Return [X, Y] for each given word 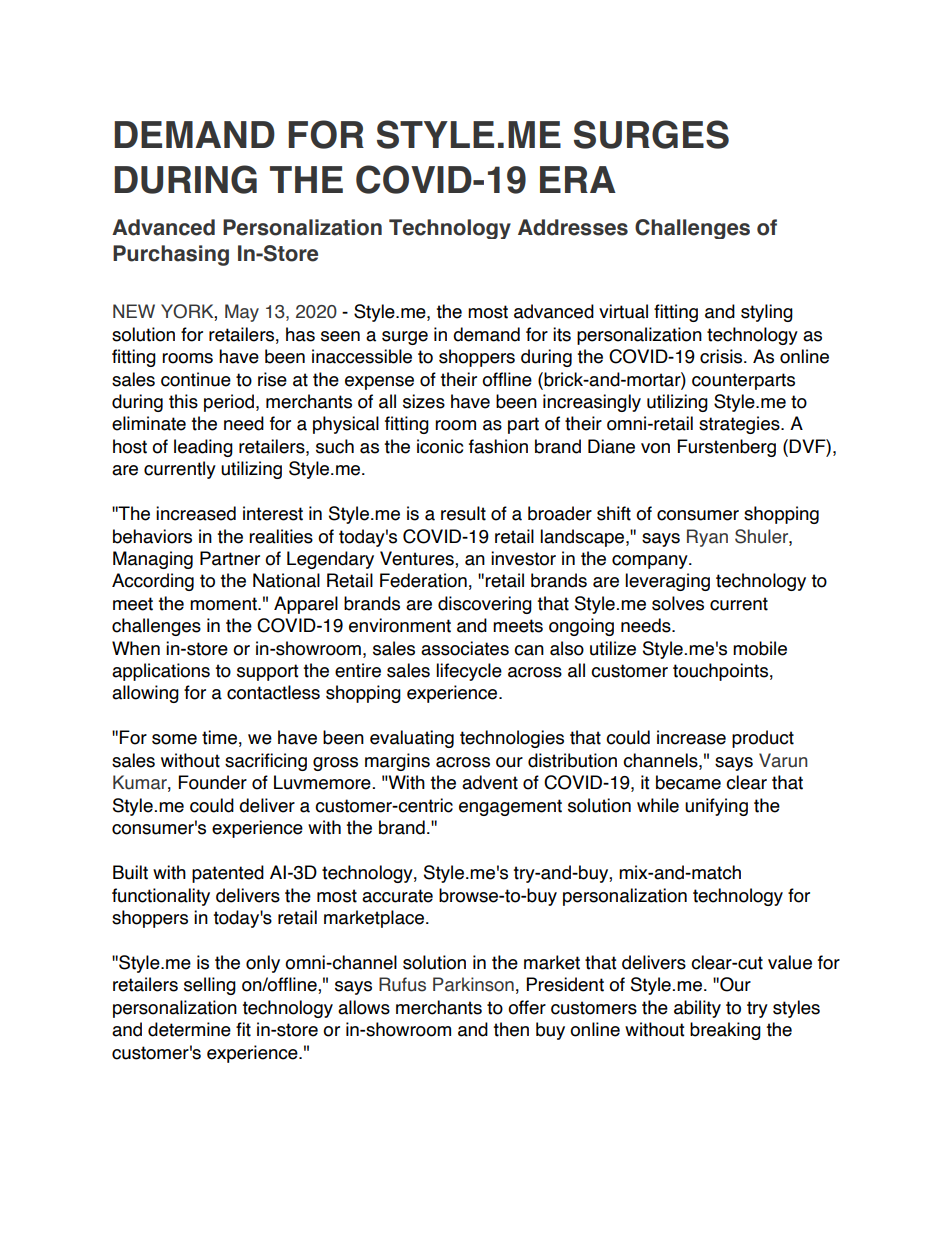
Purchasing [171, 255]
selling [210, 986]
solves [678, 603]
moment [224, 604]
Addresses [573, 227]
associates [465, 648]
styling [767, 313]
